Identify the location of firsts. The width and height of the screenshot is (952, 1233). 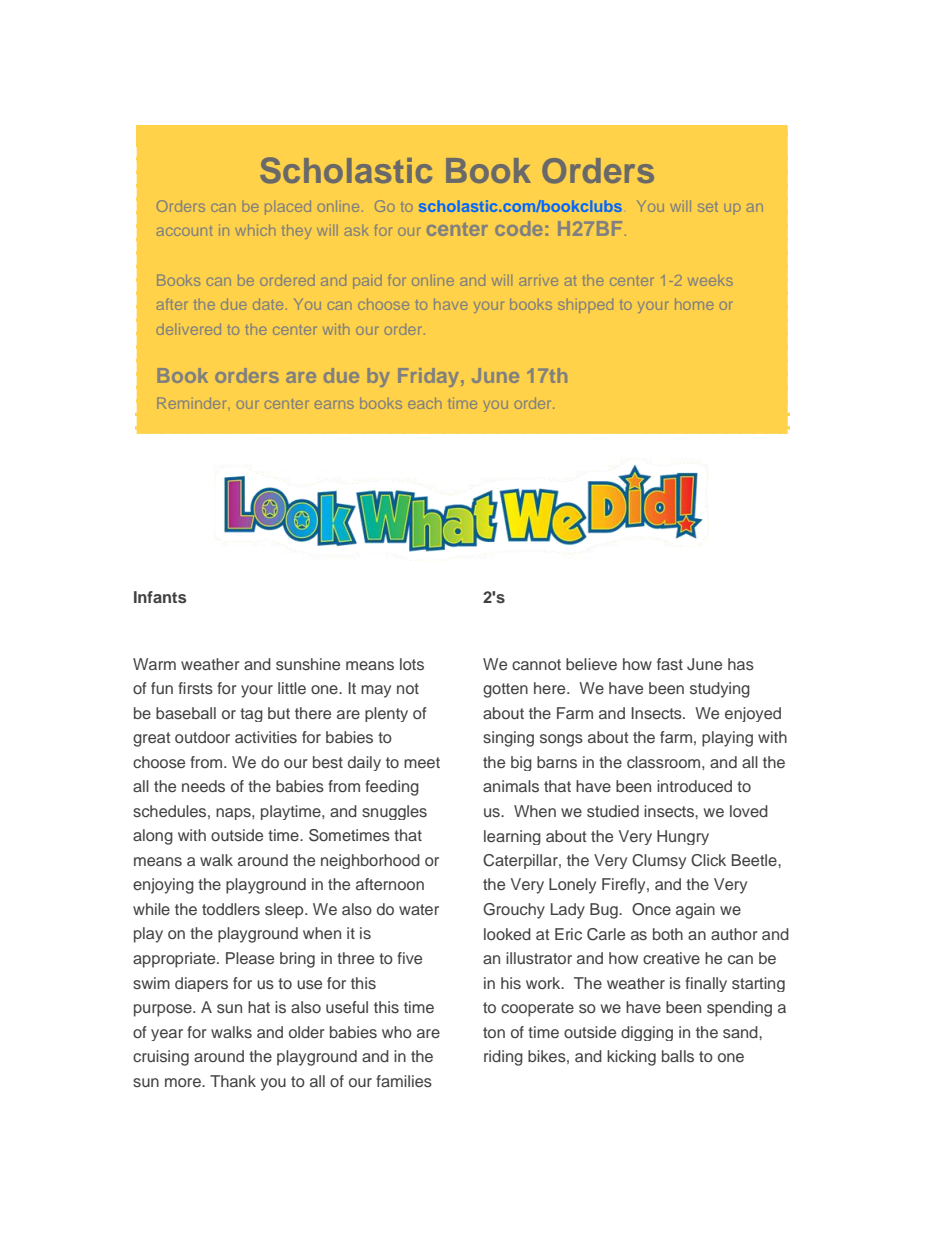
(195, 688).
